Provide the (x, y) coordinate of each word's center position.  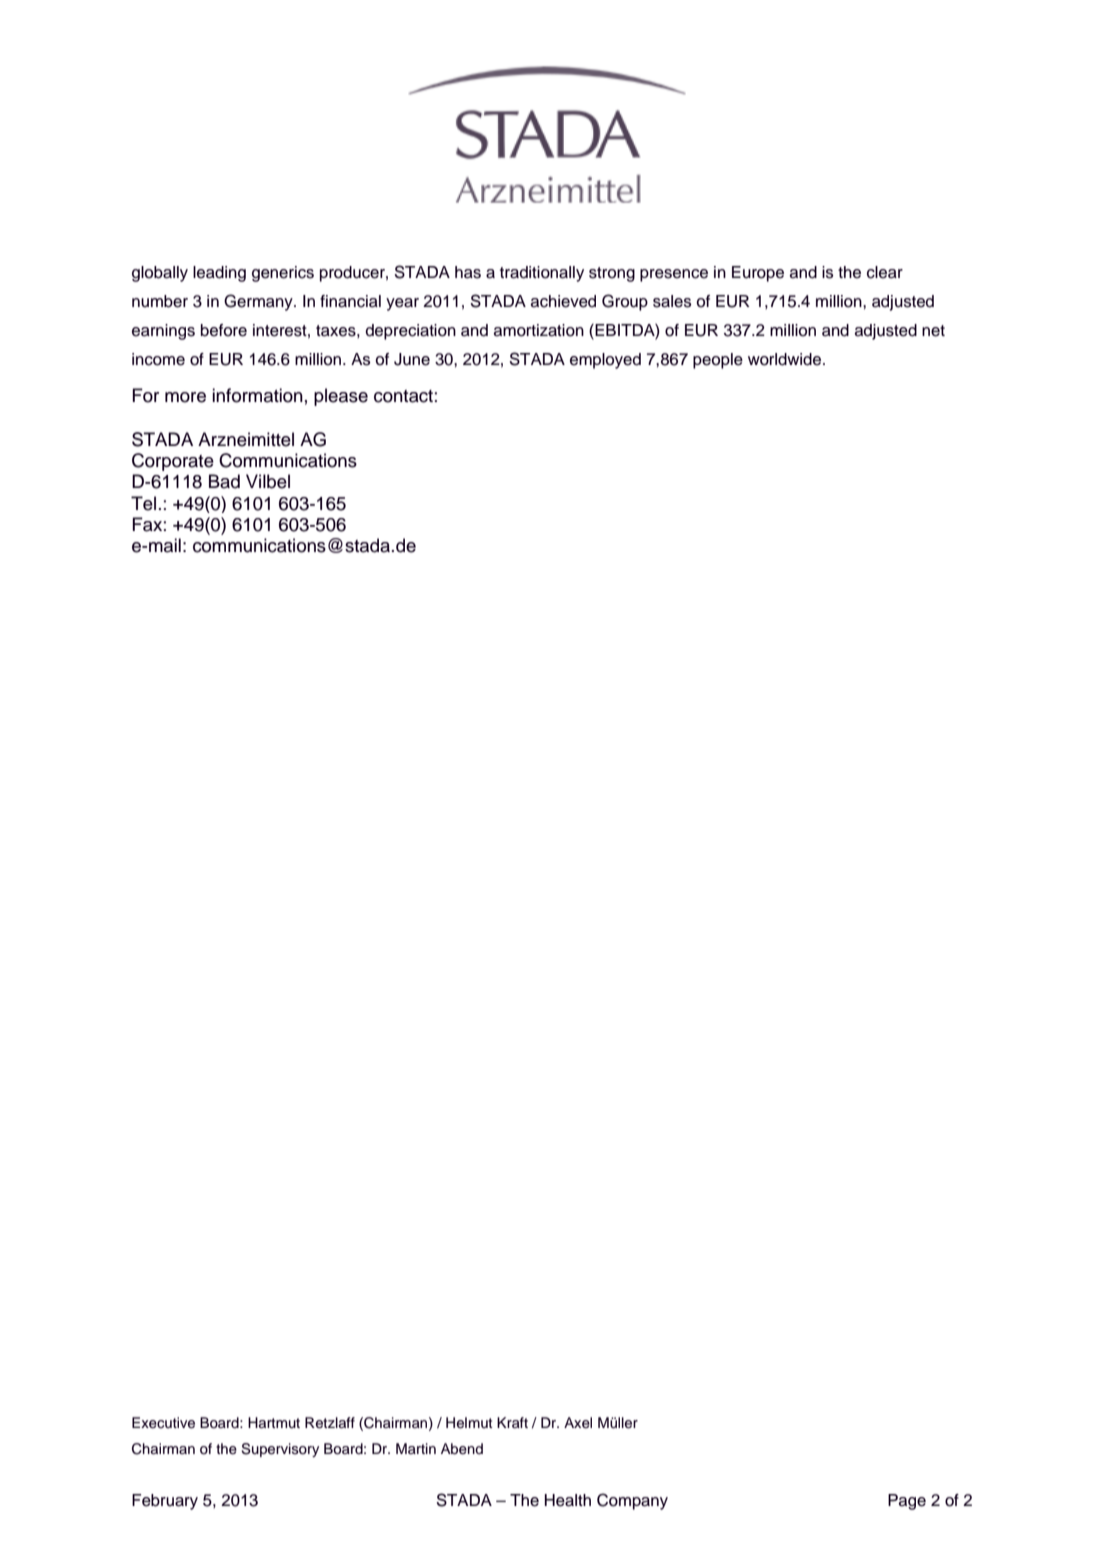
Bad (224, 481)
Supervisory (280, 1450)
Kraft (512, 1422)
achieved (563, 301)
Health (568, 1500)
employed (605, 361)
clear (885, 272)
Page (907, 1502)
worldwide (786, 359)
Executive (163, 1423)
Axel (578, 1423)
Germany (259, 302)
